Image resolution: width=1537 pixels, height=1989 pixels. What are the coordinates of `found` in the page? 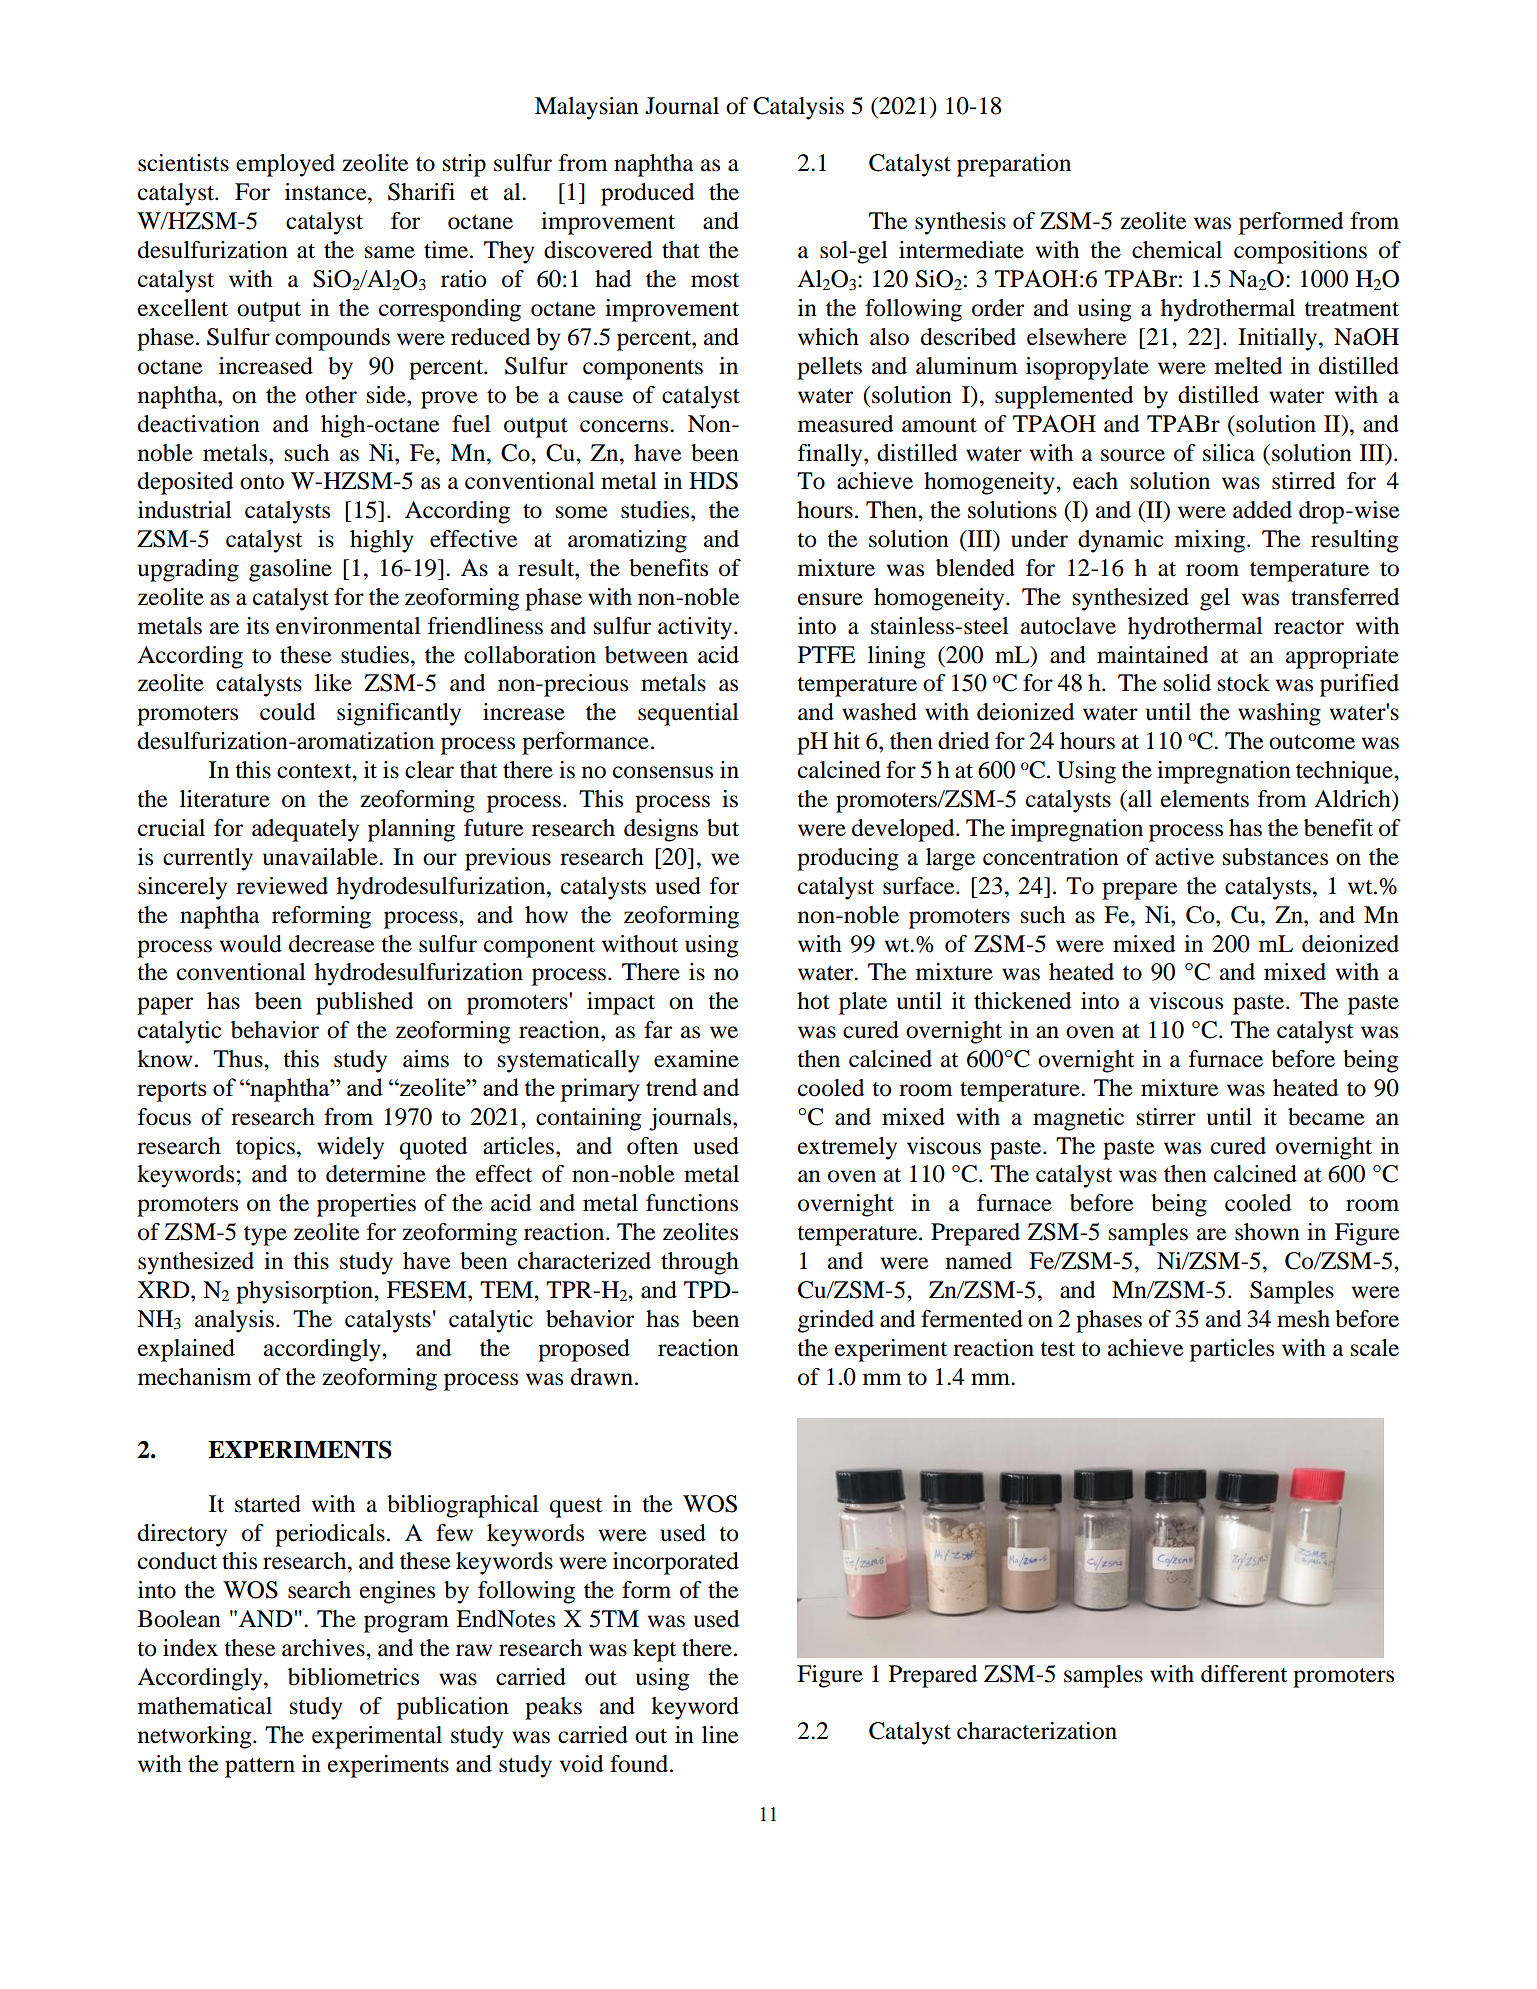 It's located at (640, 1764).
